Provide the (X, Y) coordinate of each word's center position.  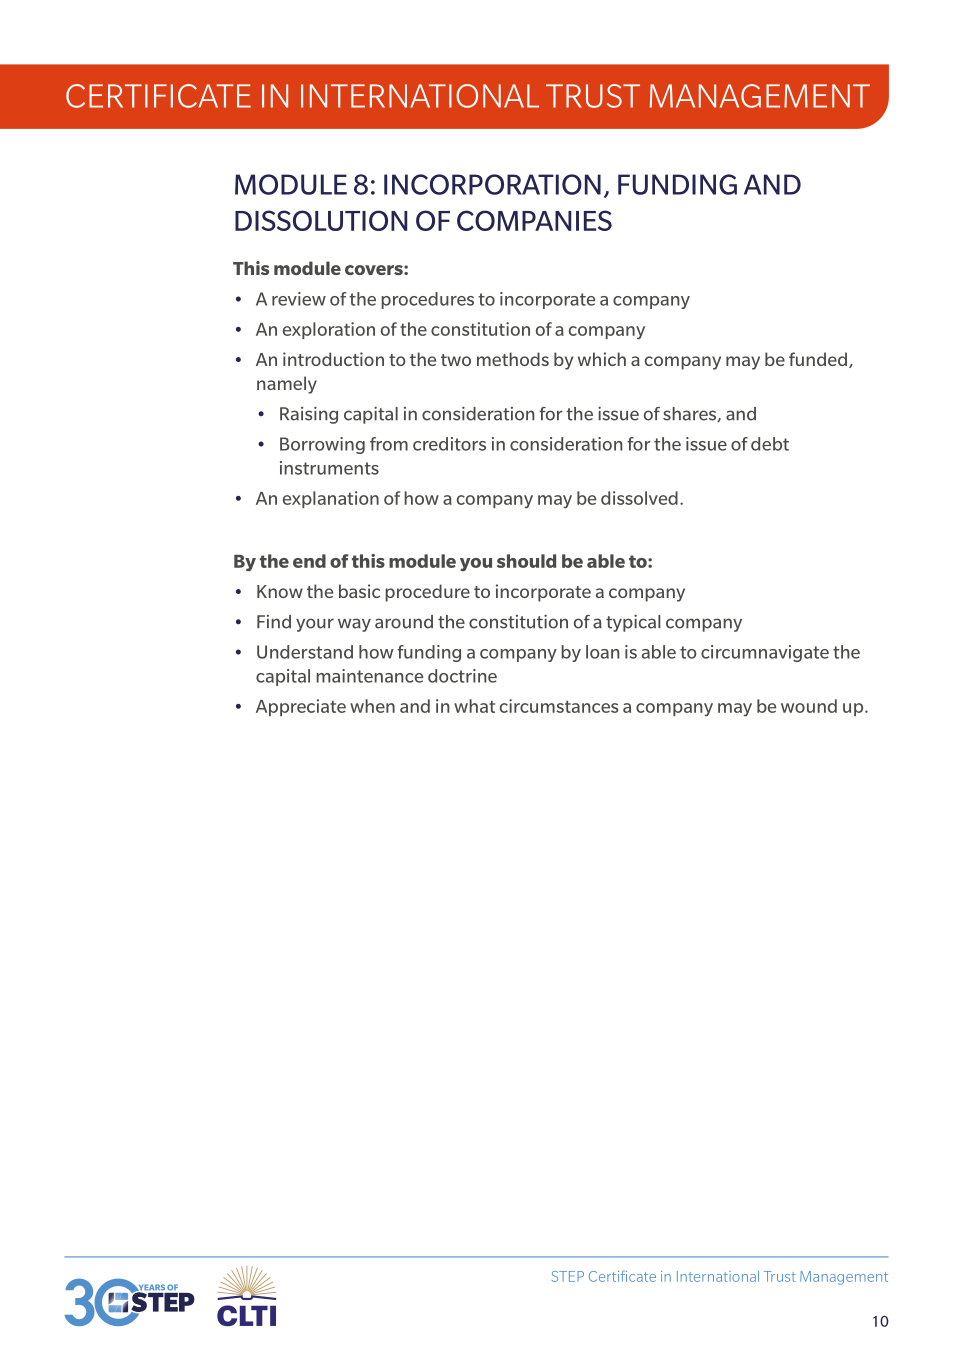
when (372, 706)
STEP (568, 1276)
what (474, 706)
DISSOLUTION (321, 220)
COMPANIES (534, 220)
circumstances (559, 706)
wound (809, 706)
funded (818, 359)
